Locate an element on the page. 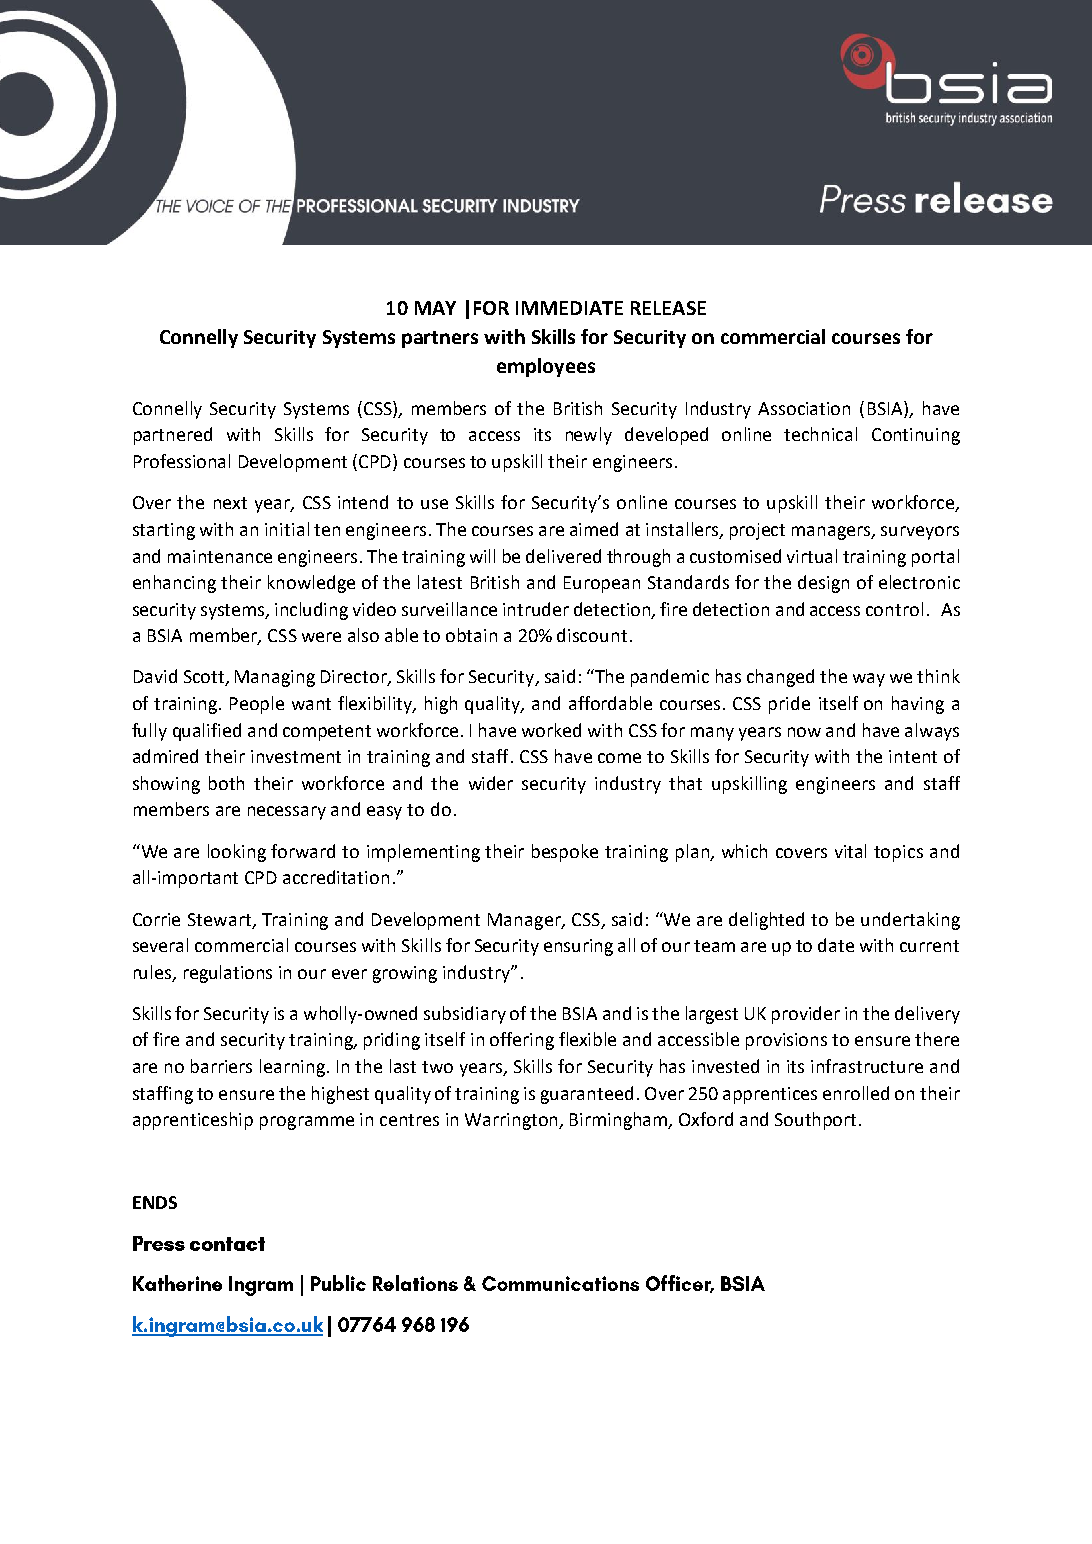 This page has width=1092, height=1544. regulations is located at coordinates (228, 974).
